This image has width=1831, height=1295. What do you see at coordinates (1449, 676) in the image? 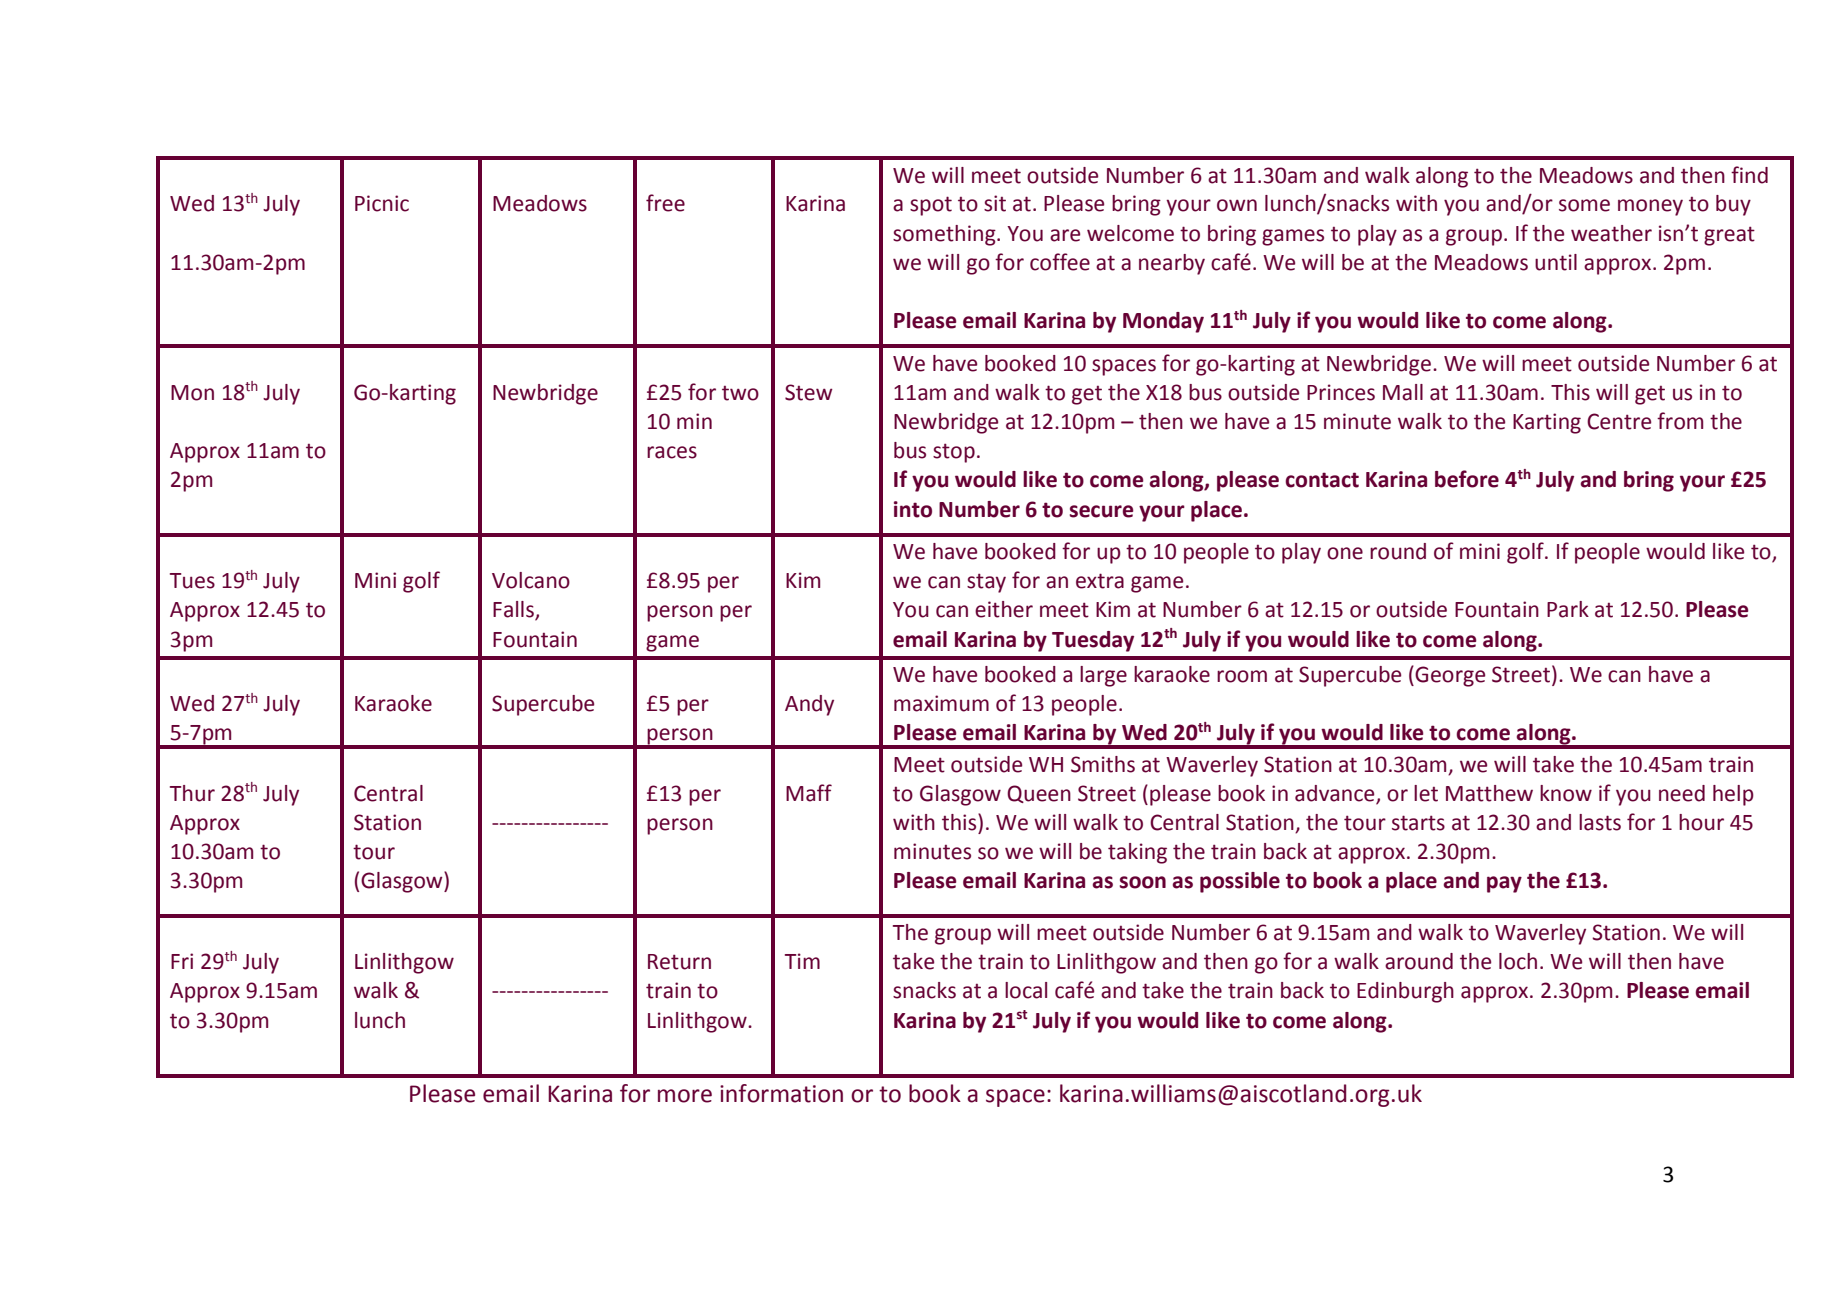
I see `George` at bounding box center [1449, 676].
